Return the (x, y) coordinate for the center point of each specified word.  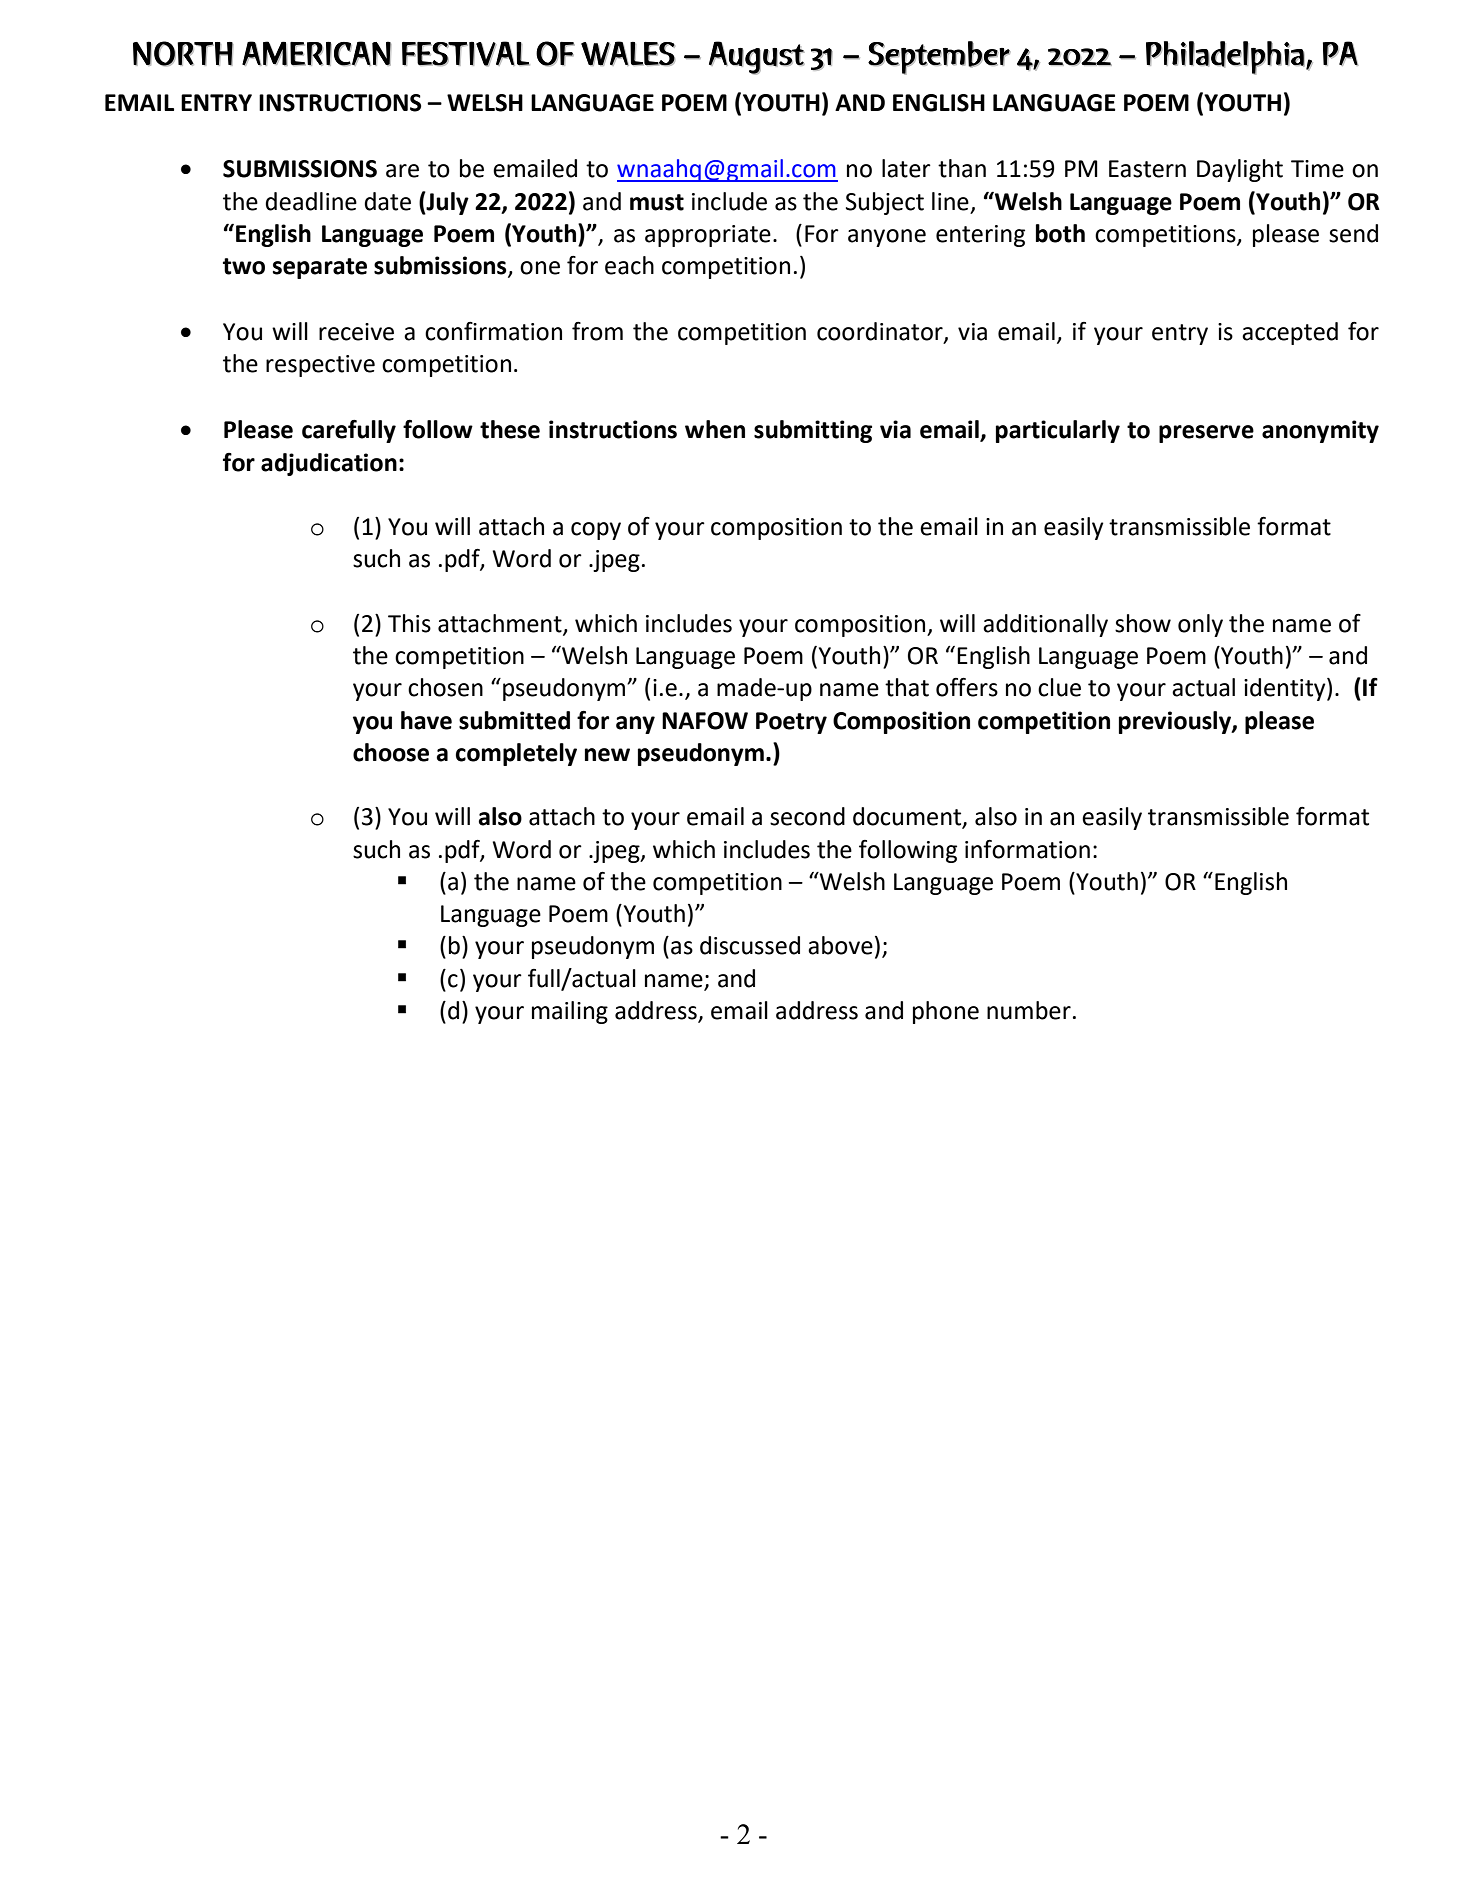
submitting (813, 431)
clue (1059, 687)
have (426, 720)
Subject (885, 203)
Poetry (791, 723)
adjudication (329, 464)
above (840, 945)
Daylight (1240, 170)
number (1029, 1010)
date (387, 201)
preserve (1206, 434)
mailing (570, 1012)
